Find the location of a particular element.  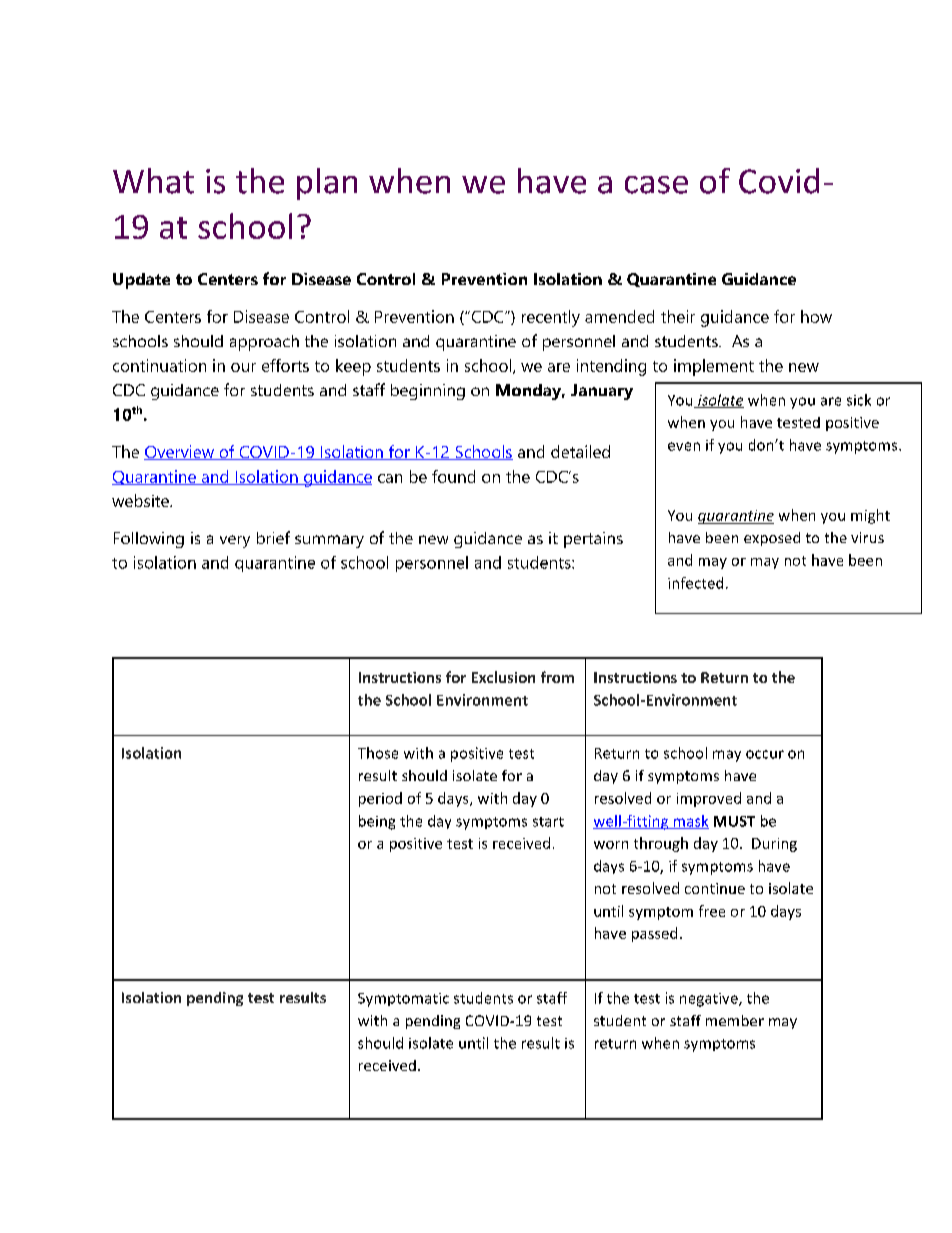

beginning is located at coordinates (428, 392).
